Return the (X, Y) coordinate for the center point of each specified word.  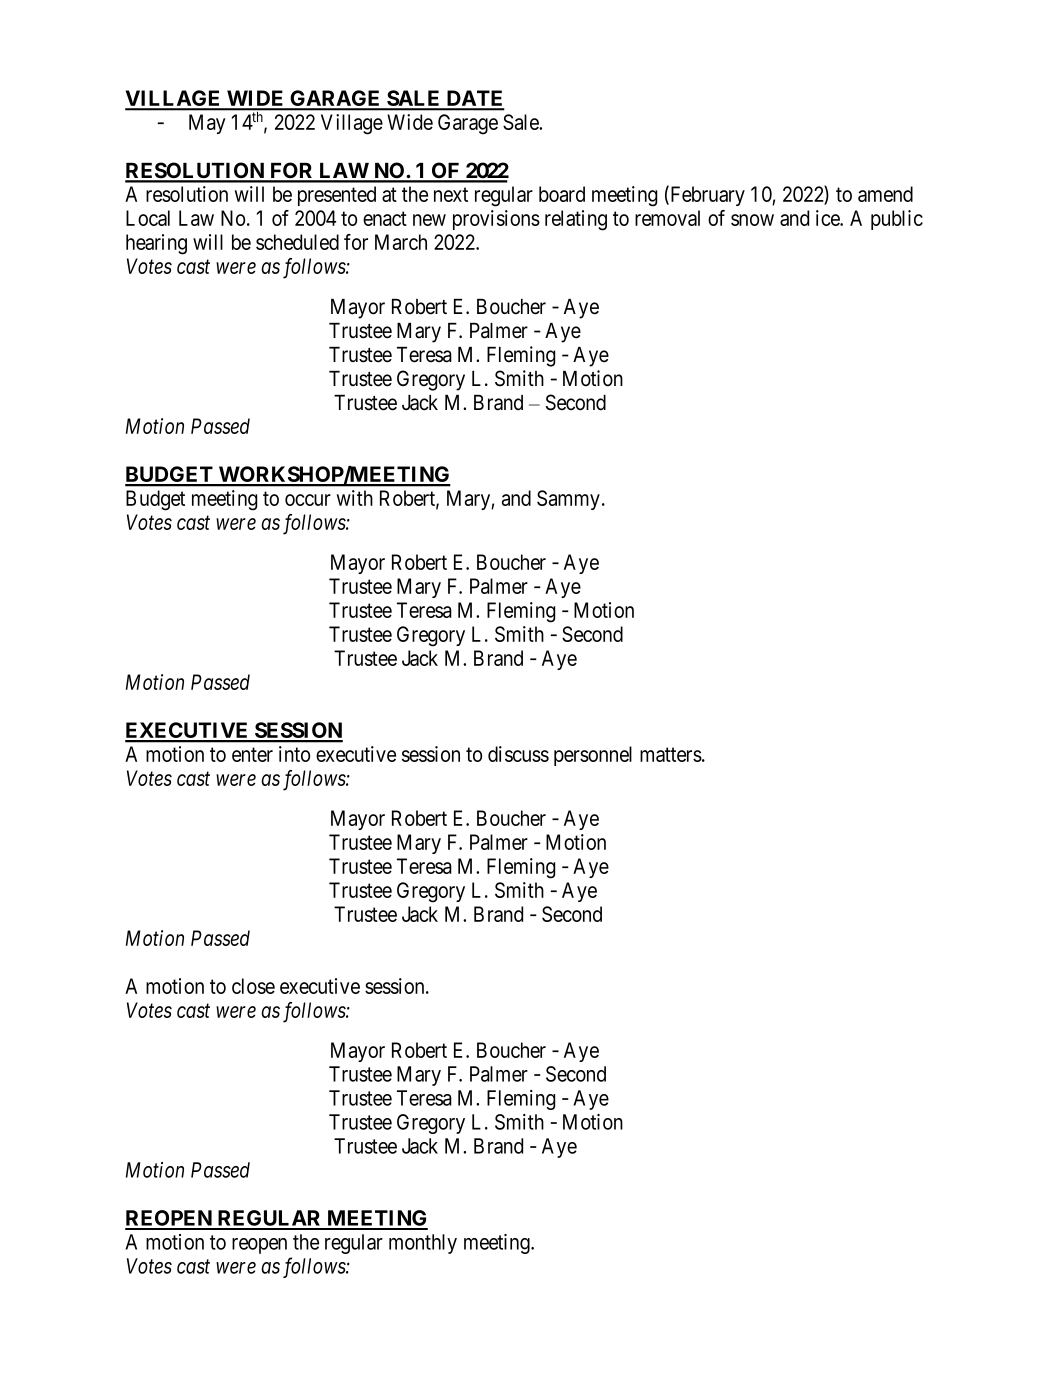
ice (828, 218)
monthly (423, 1244)
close (253, 986)
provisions (496, 220)
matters (671, 754)
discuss (518, 754)
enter (252, 754)
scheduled (297, 242)
